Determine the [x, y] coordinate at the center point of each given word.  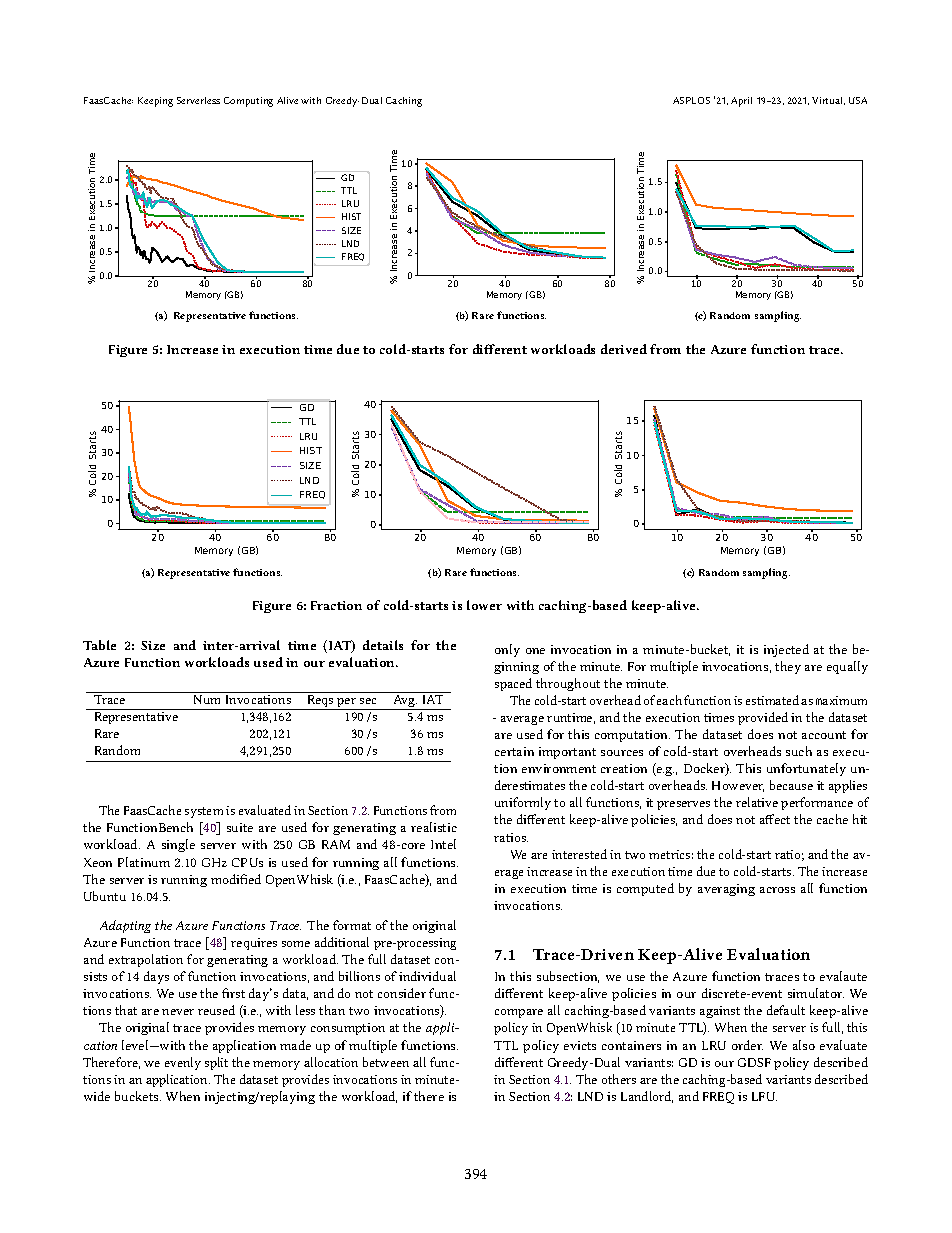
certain [514, 751]
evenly [183, 1063]
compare [519, 1013]
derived [624, 349]
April [741, 102]
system [204, 812]
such [799, 751]
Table [99, 645]
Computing [248, 102]
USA [858, 100]
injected [786, 650]
